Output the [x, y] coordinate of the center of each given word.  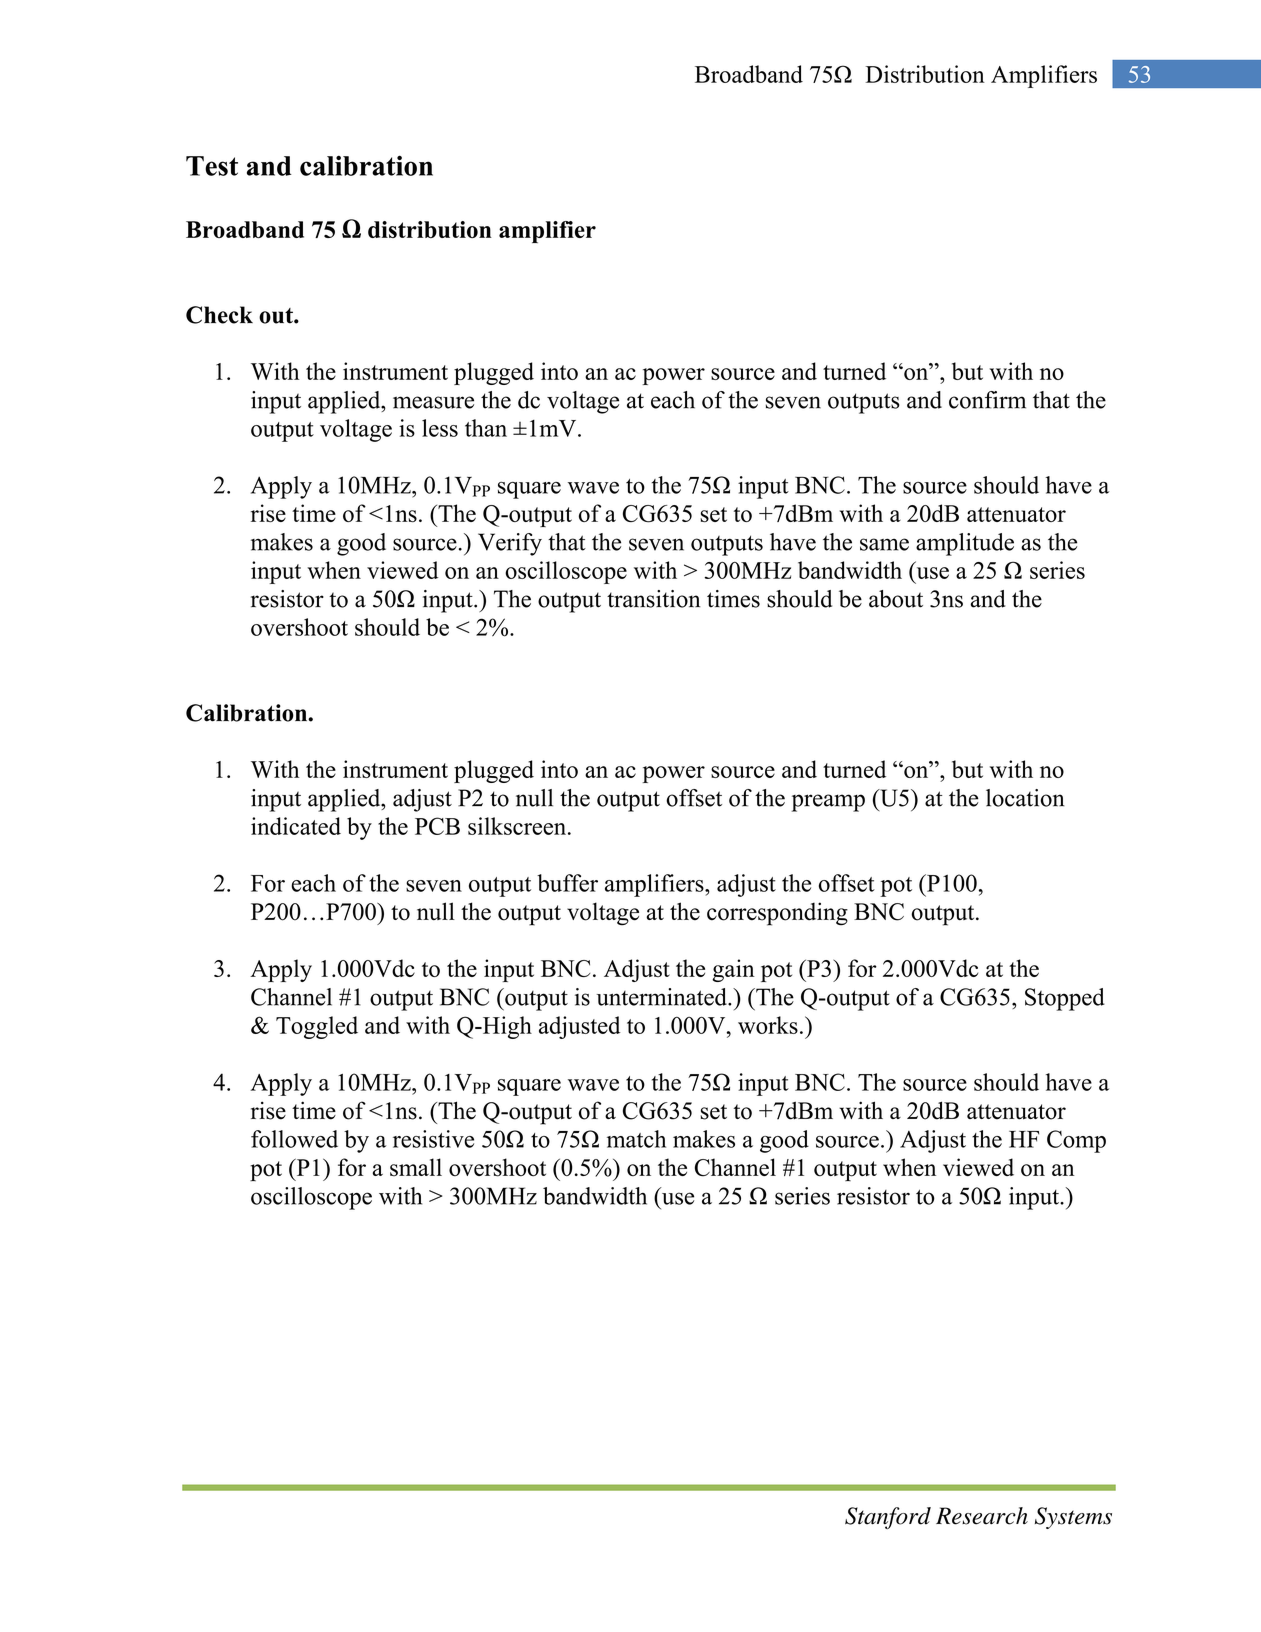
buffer [567, 883]
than [486, 428]
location [1025, 798]
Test [212, 166]
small [416, 1167]
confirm [987, 400]
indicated [296, 826]
